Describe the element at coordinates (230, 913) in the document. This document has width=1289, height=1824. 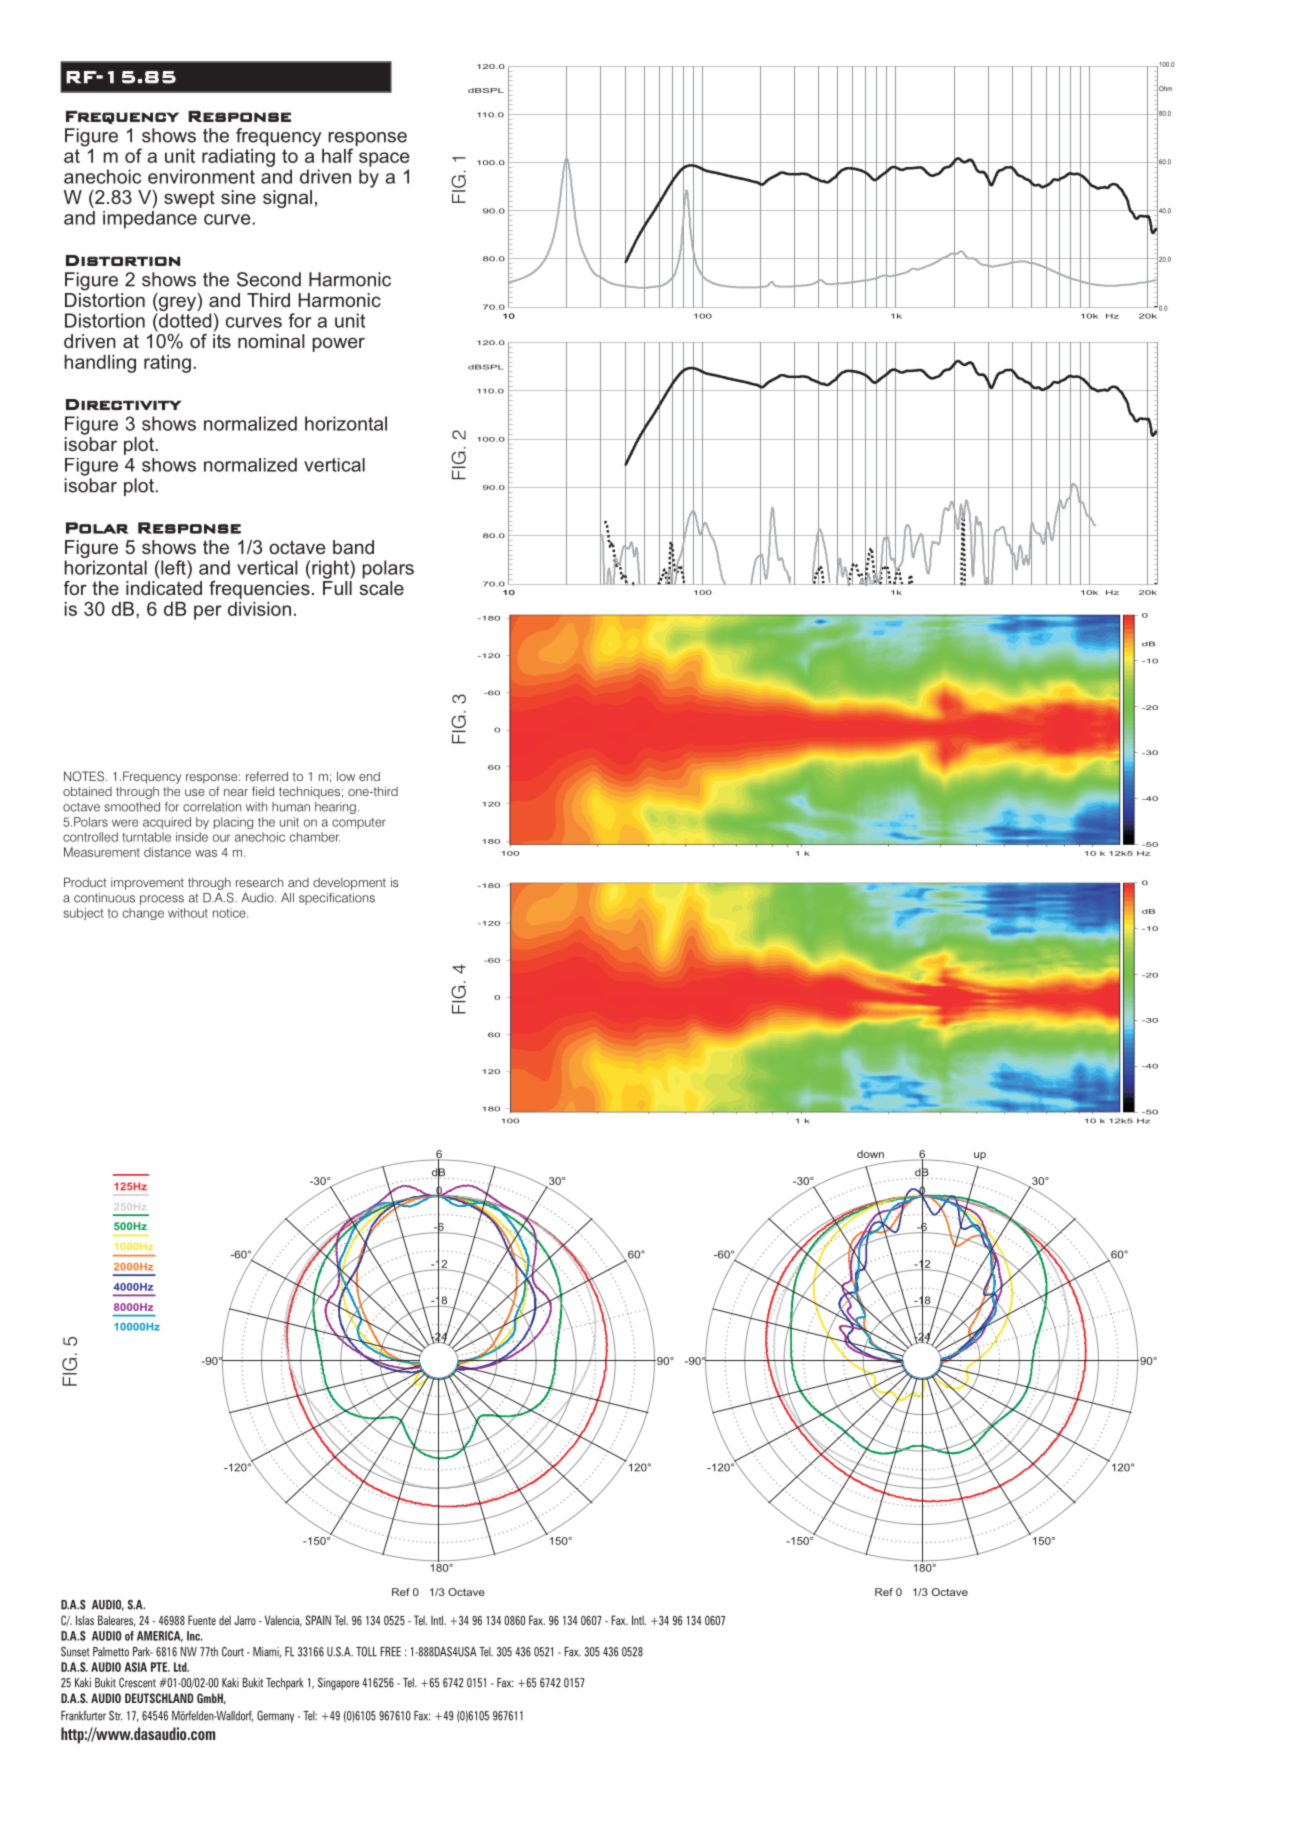
I see `notice` at that location.
